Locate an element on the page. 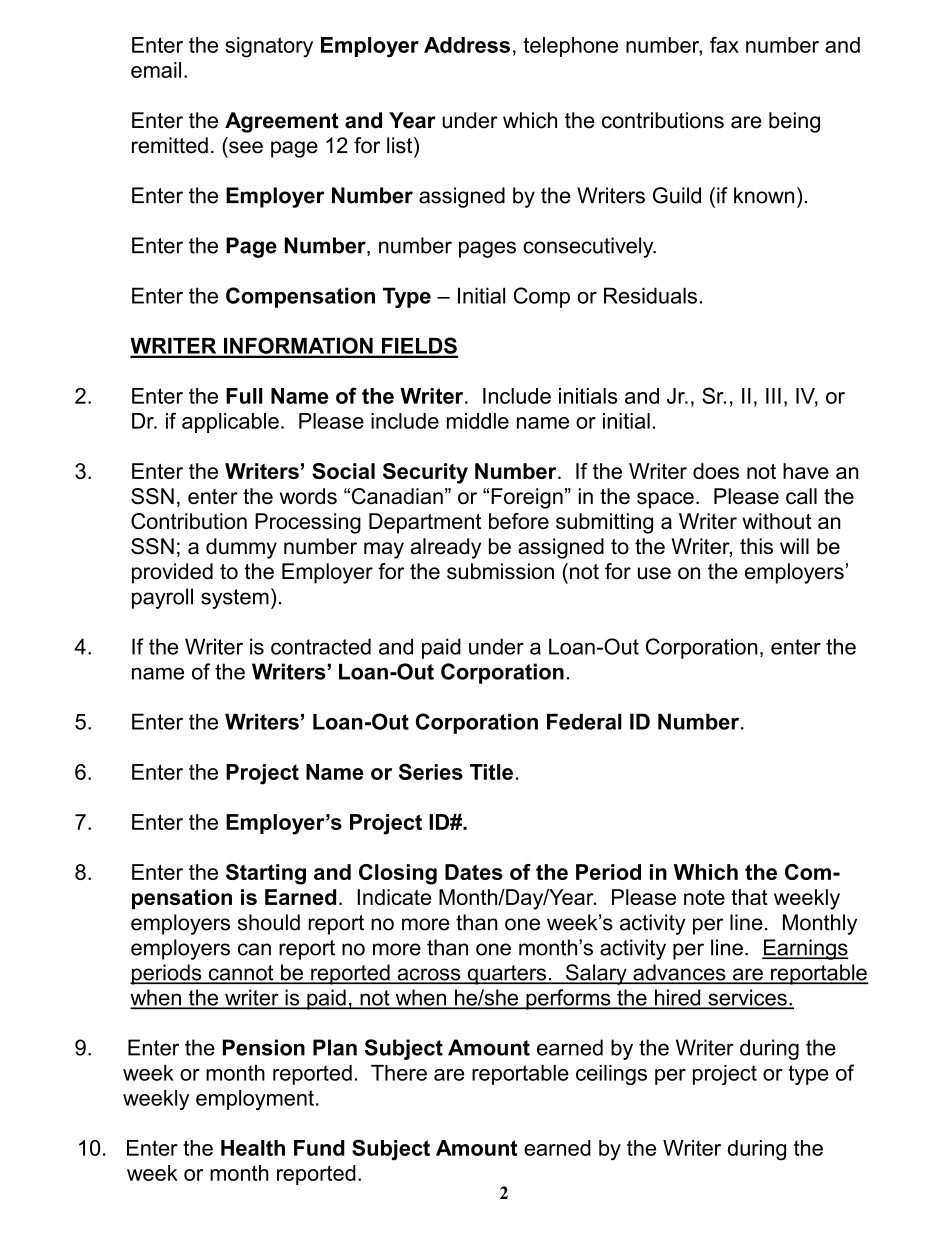  III is located at coordinates (773, 396).
